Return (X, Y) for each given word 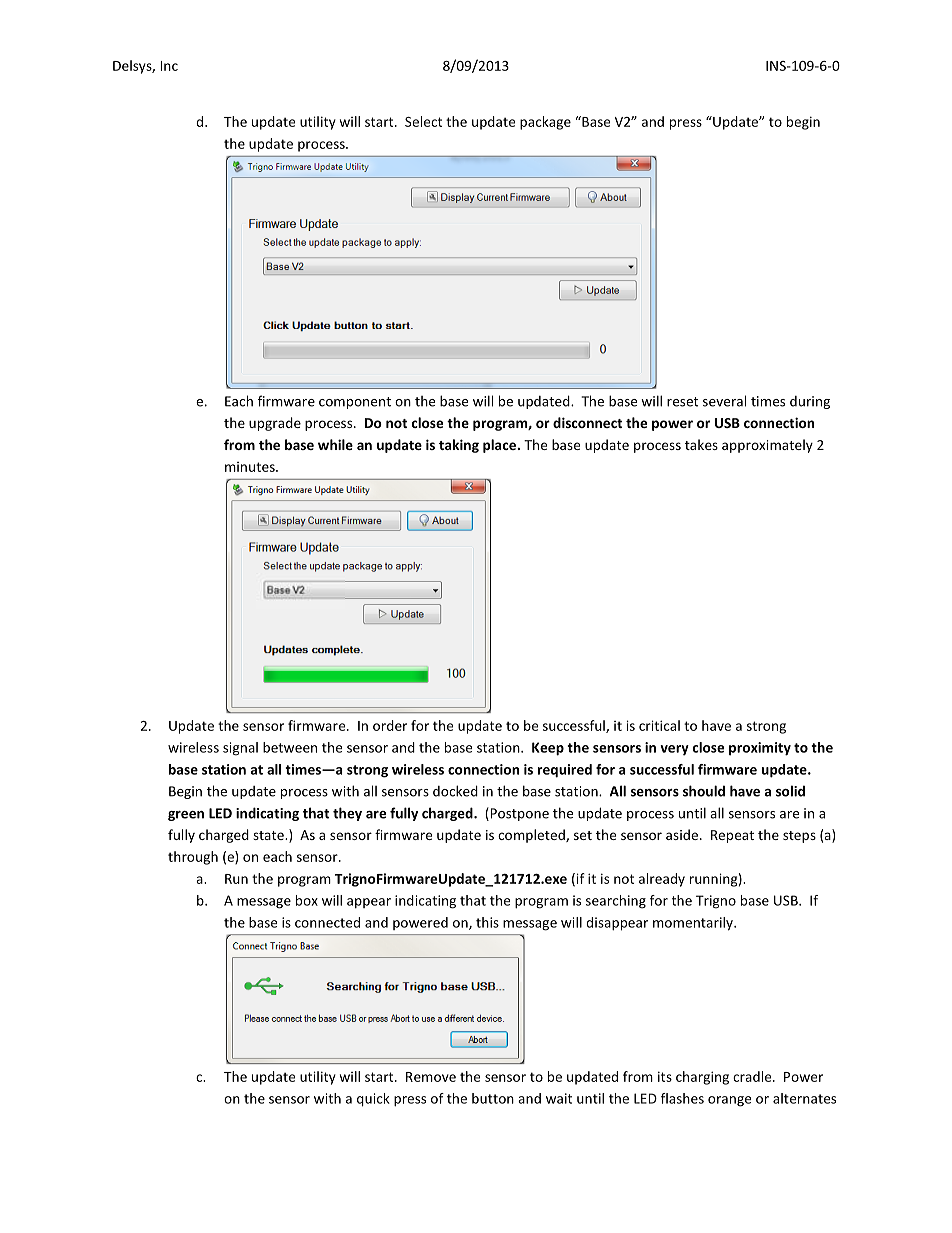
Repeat (732, 836)
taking (459, 446)
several (724, 401)
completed (532, 836)
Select (423, 121)
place (500, 446)
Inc (169, 66)
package (545, 123)
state (269, 835)
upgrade (275, 424)
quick (373, 1100)
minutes (251, 467)
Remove (431, 1077)
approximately (767, 446)
